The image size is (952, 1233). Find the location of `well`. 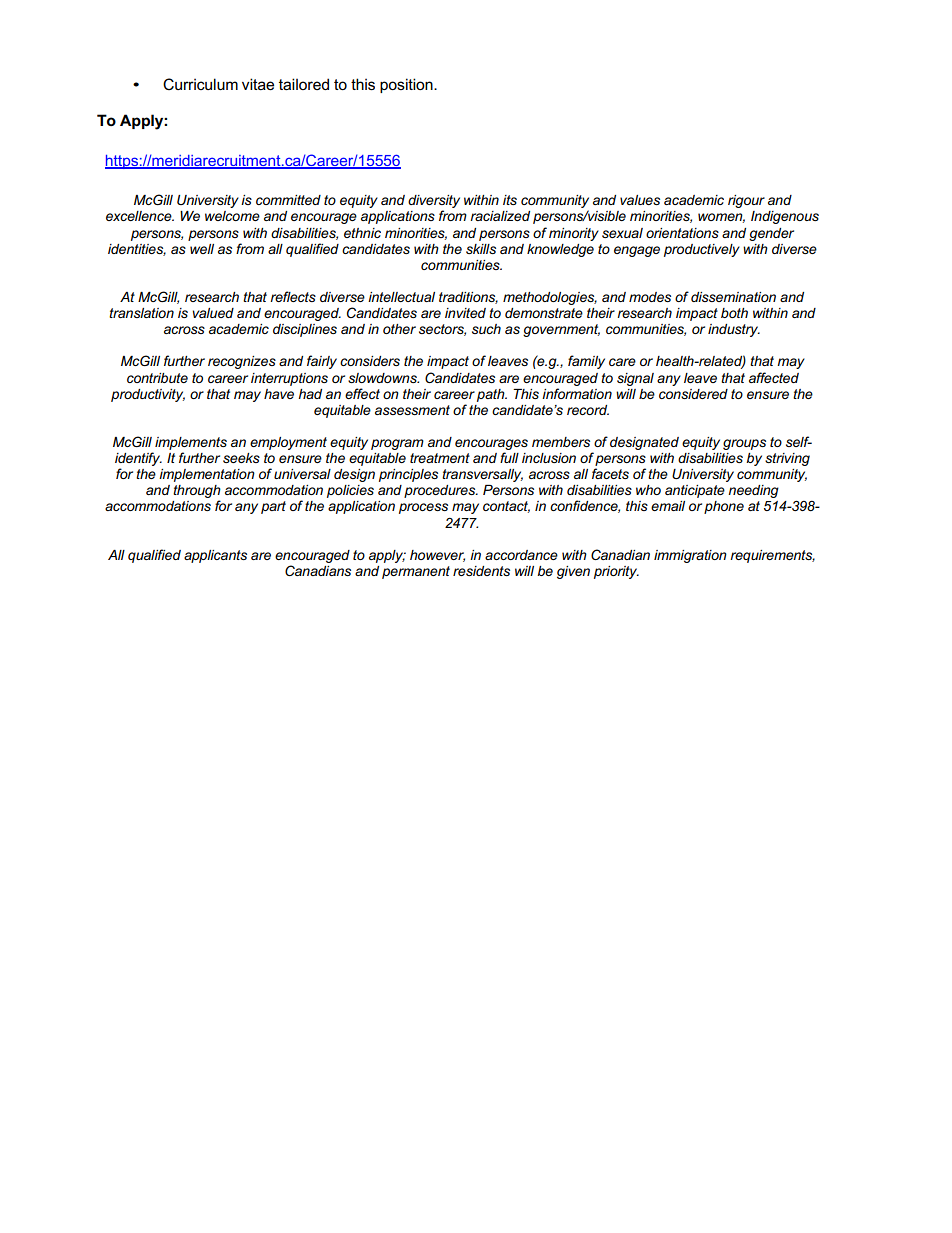

well is located at coordinates (202, 249).
